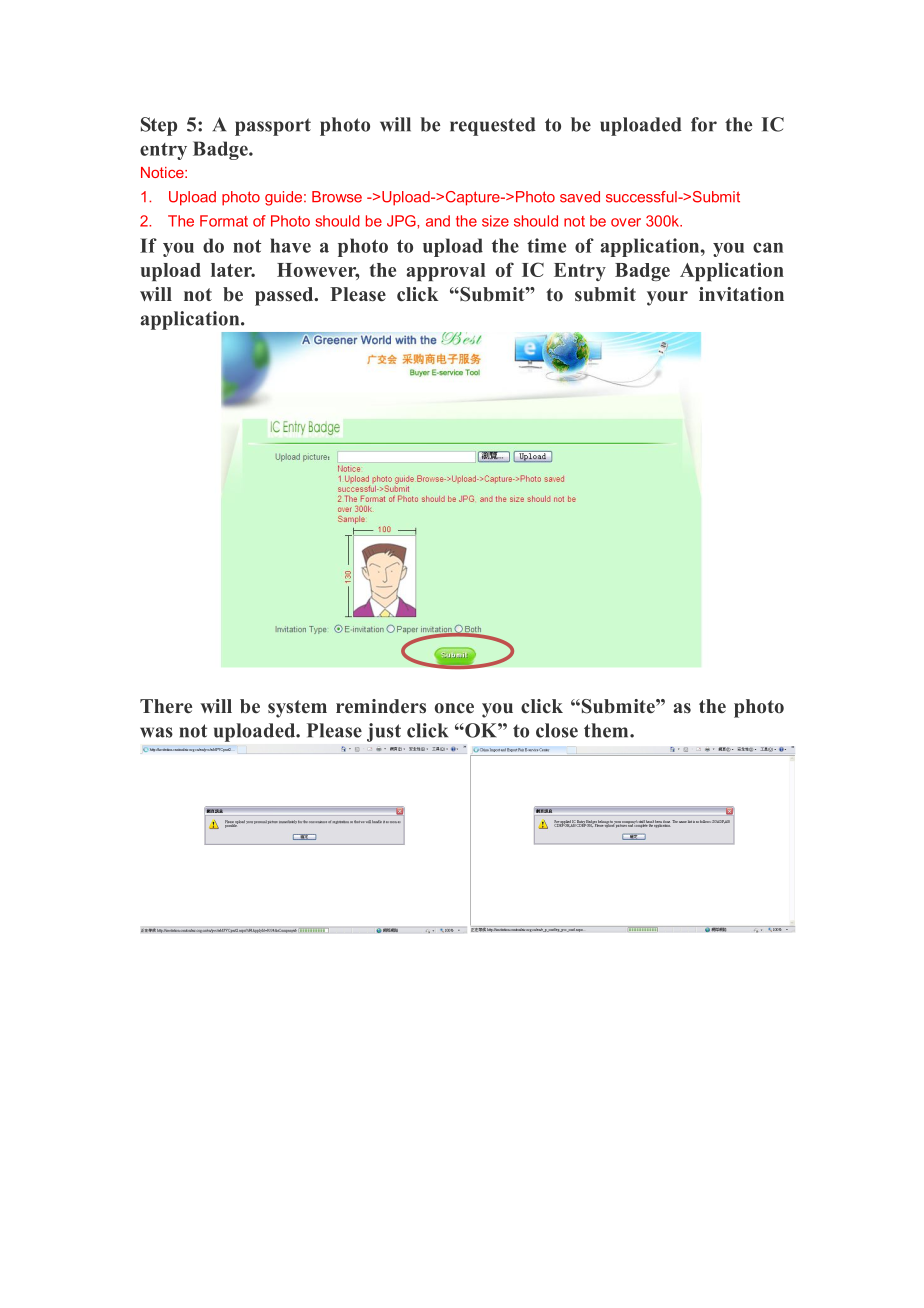 This screenshot has height=1308, width=924. Describe the element at coordinates (580, 197) in the screenshot. I see `saved` at that location.
